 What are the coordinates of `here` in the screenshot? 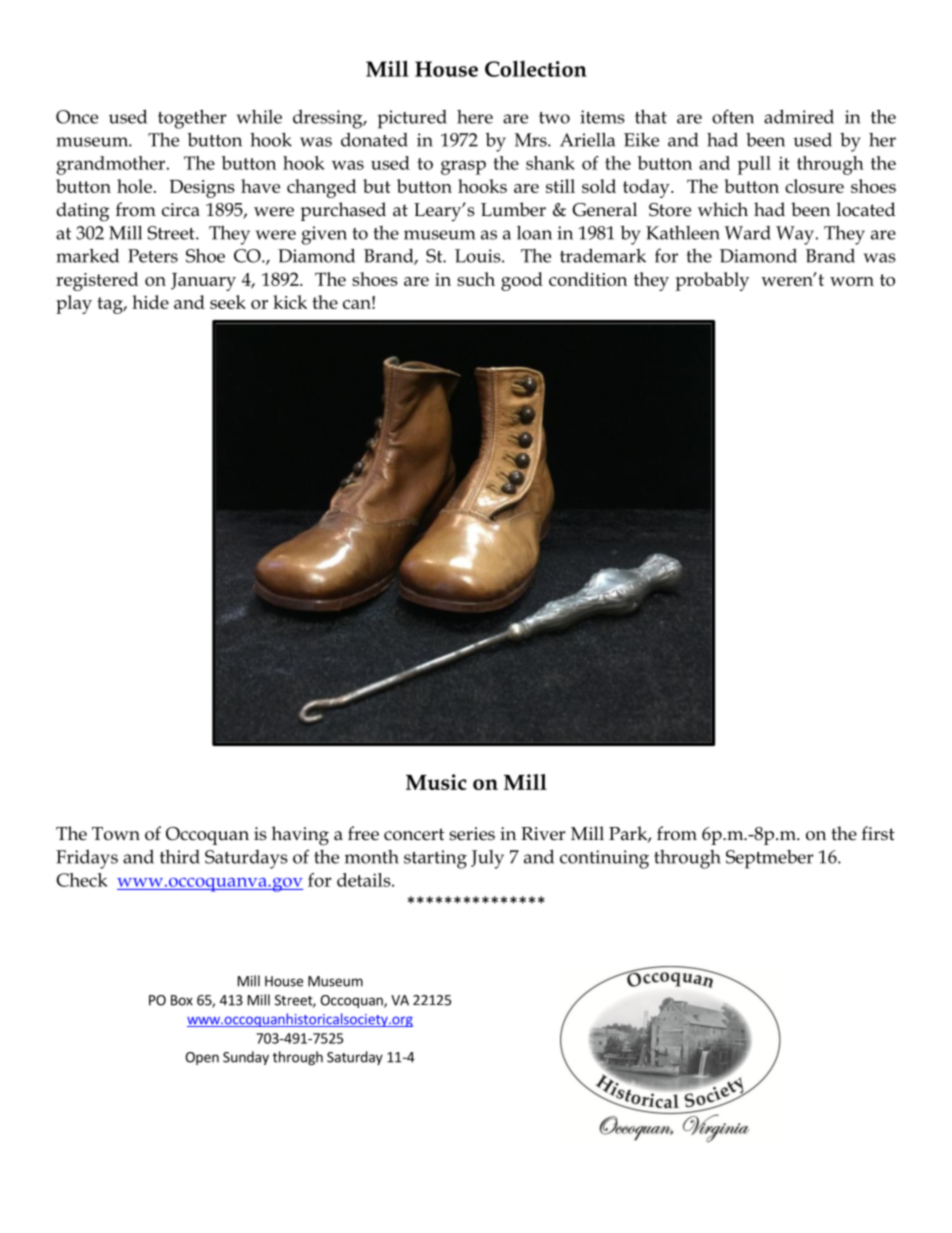 It's located at (475, 117).
